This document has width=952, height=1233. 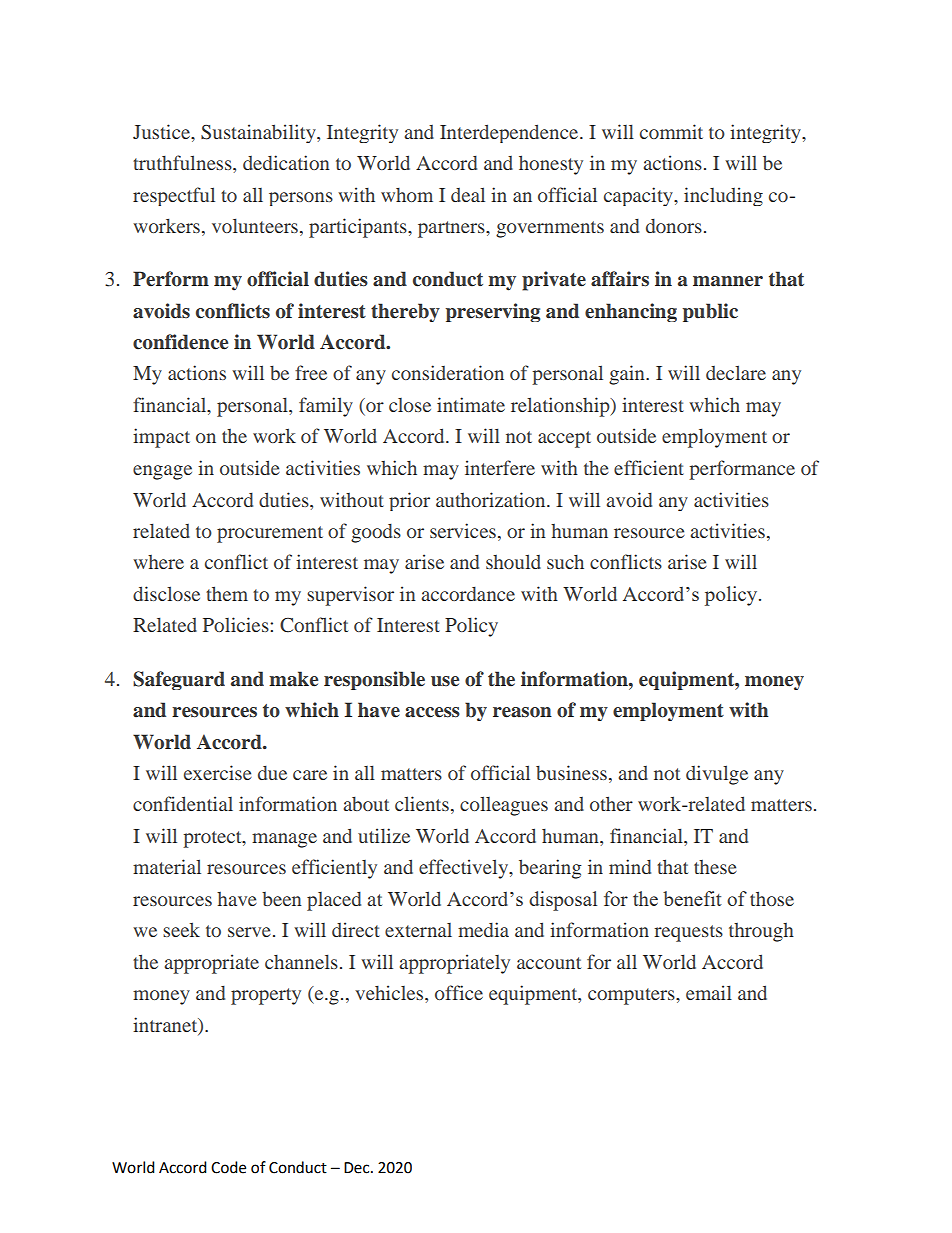 What do you see at coordinates (259, 133) in the document?
I see `Sustainability` at bounding box center [259, 133].
